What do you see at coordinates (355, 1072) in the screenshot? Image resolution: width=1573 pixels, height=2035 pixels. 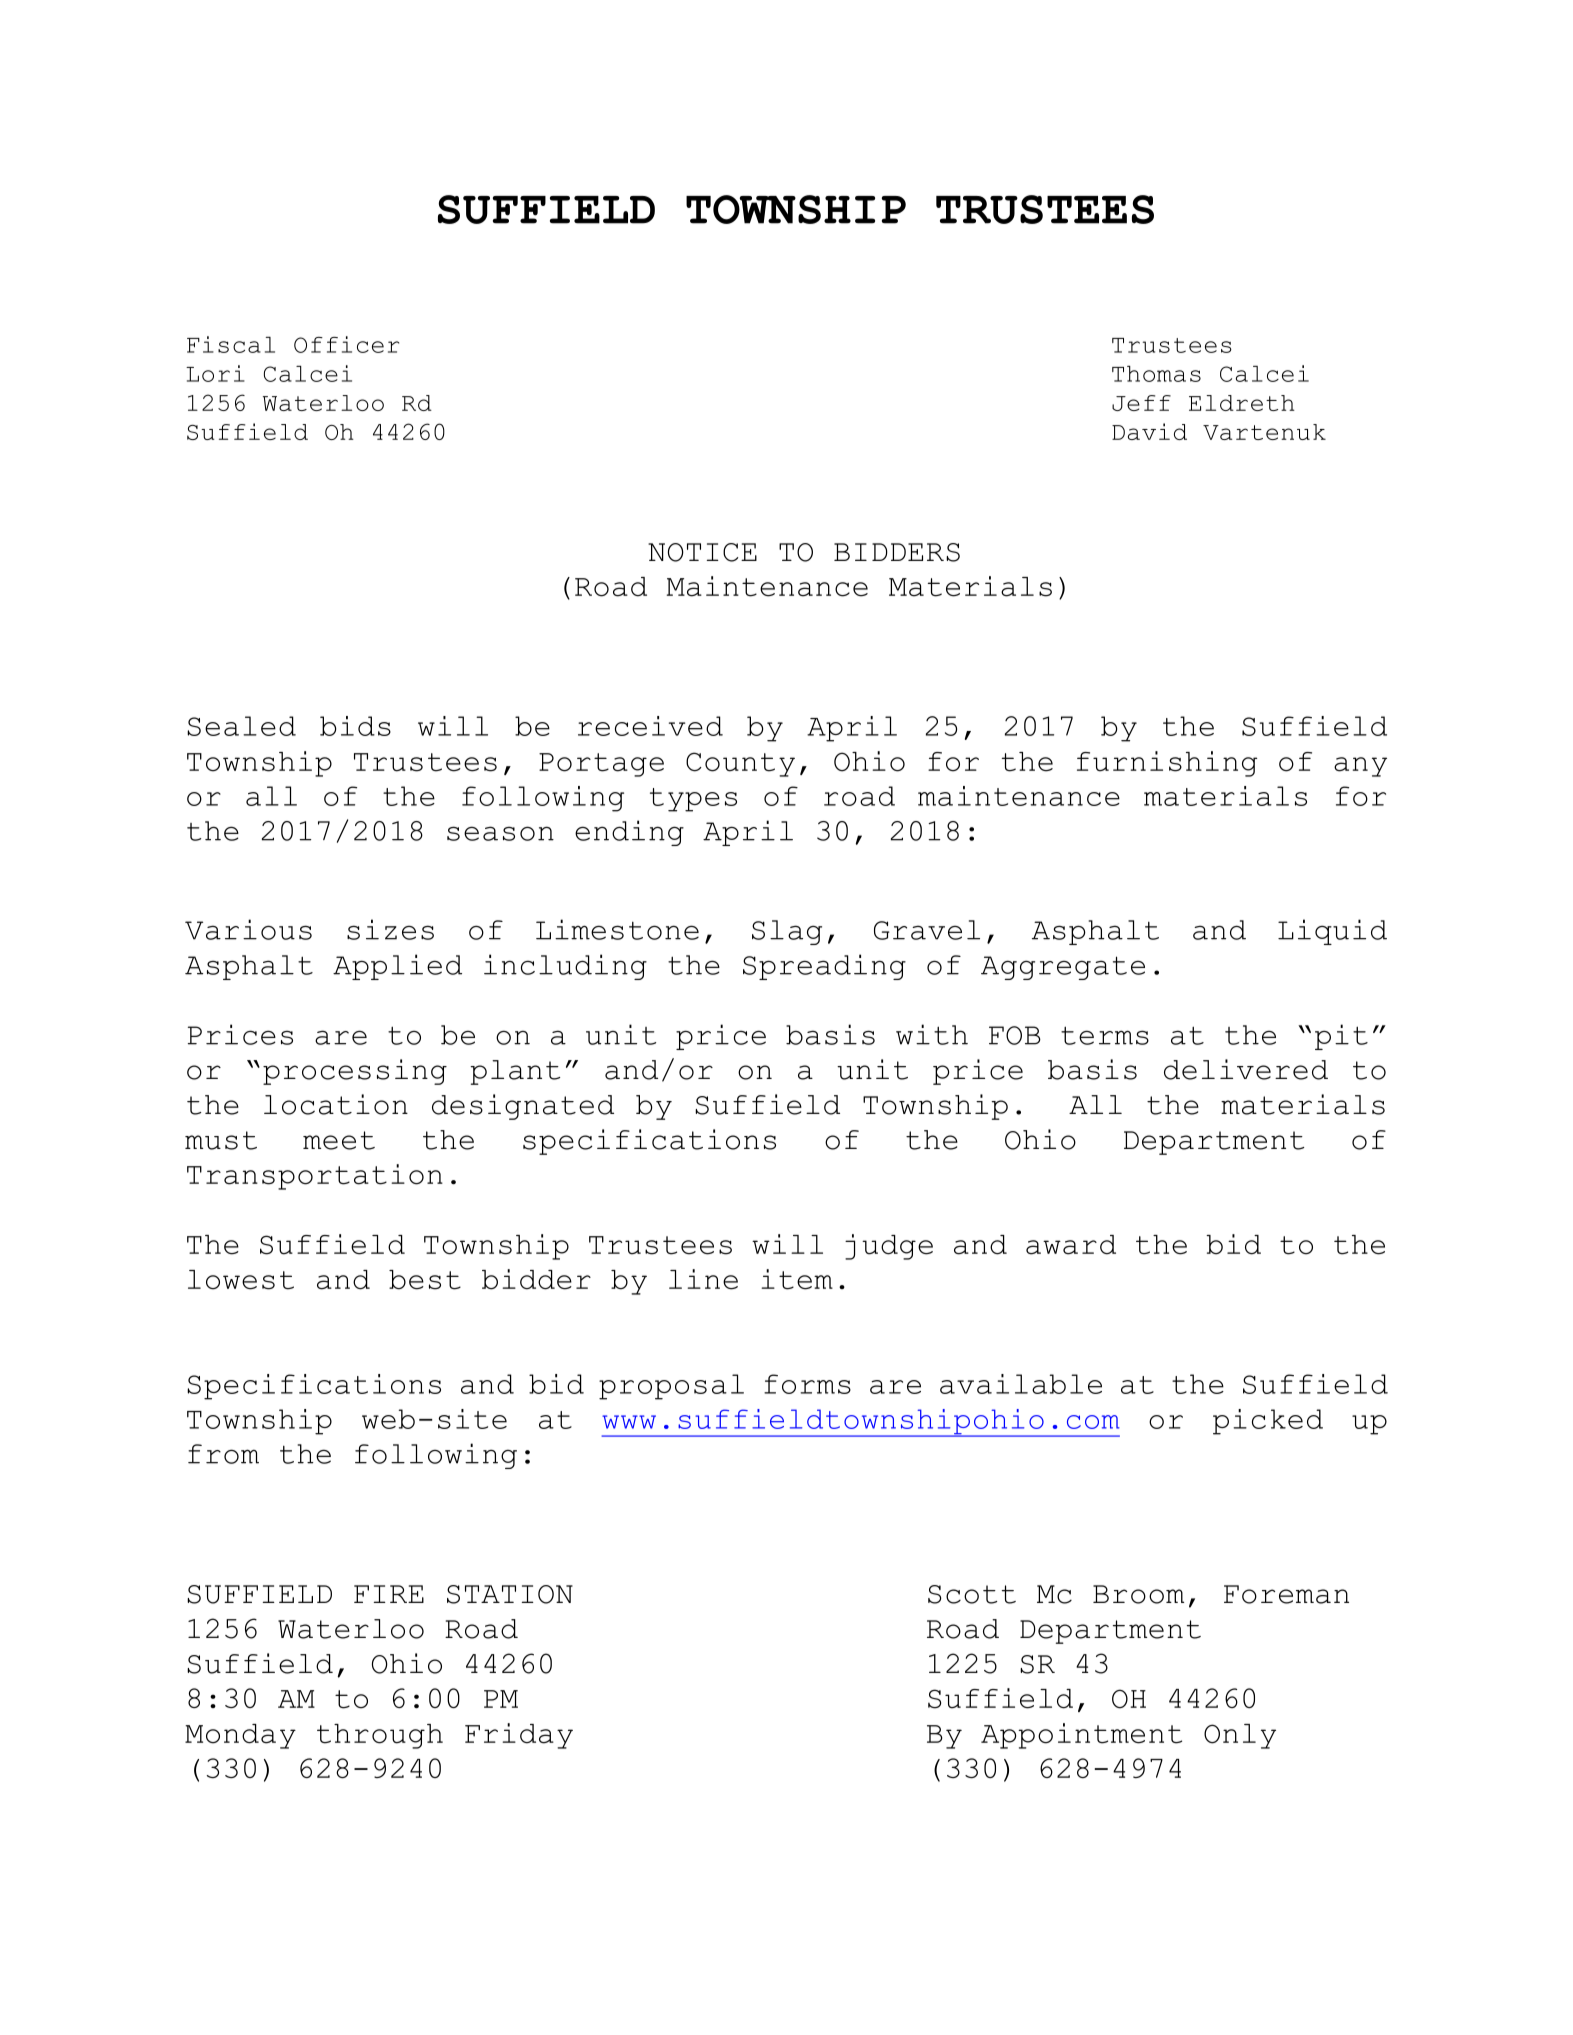 I see `processing` at bounding box center [355, 1072].
